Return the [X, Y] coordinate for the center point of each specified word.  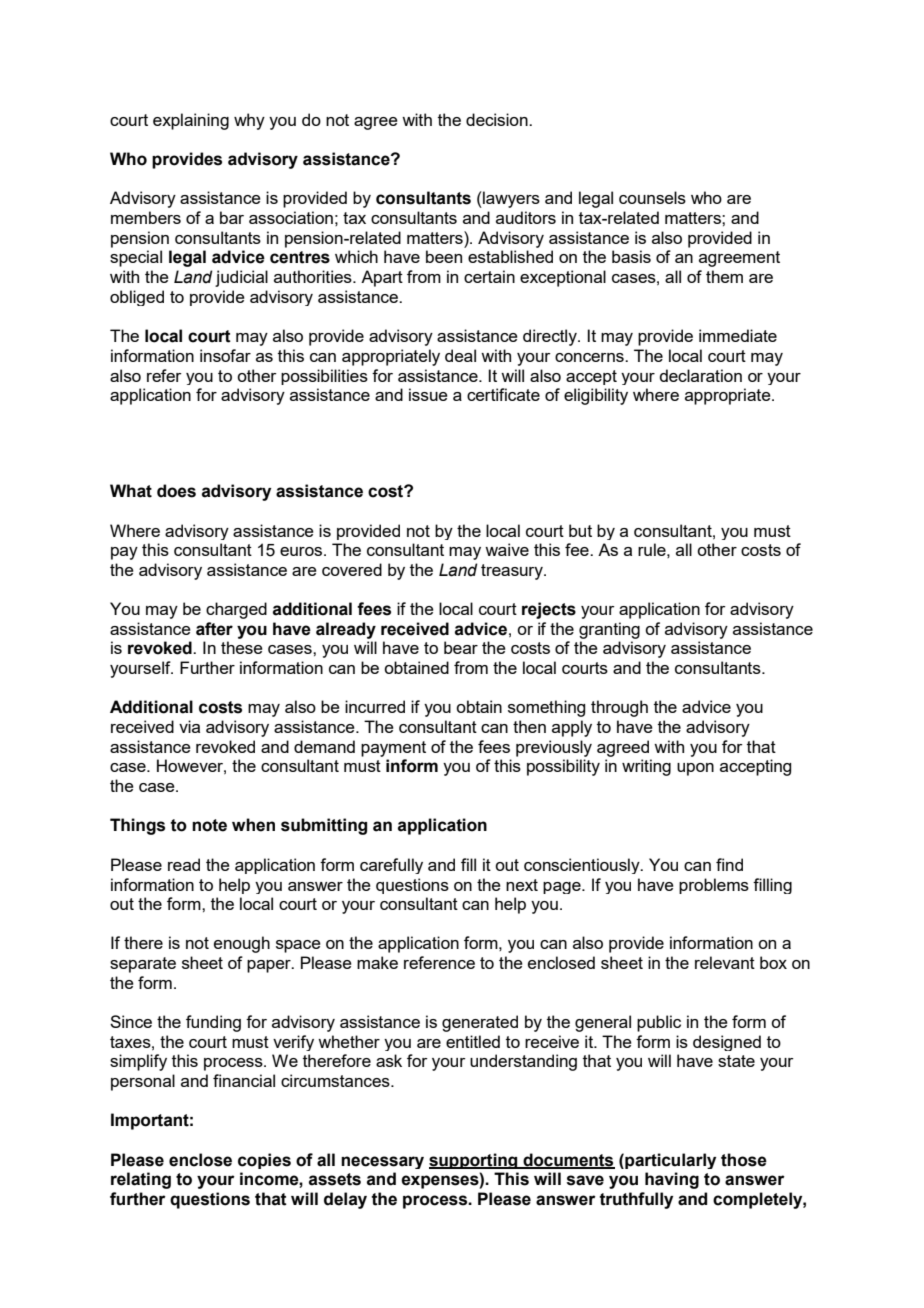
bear [461, 647]
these [242, 647]
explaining [191, 121]
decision [498, 119]
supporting [474, 1161]
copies [264, 1161]
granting [609, 630]
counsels [652, 197]
